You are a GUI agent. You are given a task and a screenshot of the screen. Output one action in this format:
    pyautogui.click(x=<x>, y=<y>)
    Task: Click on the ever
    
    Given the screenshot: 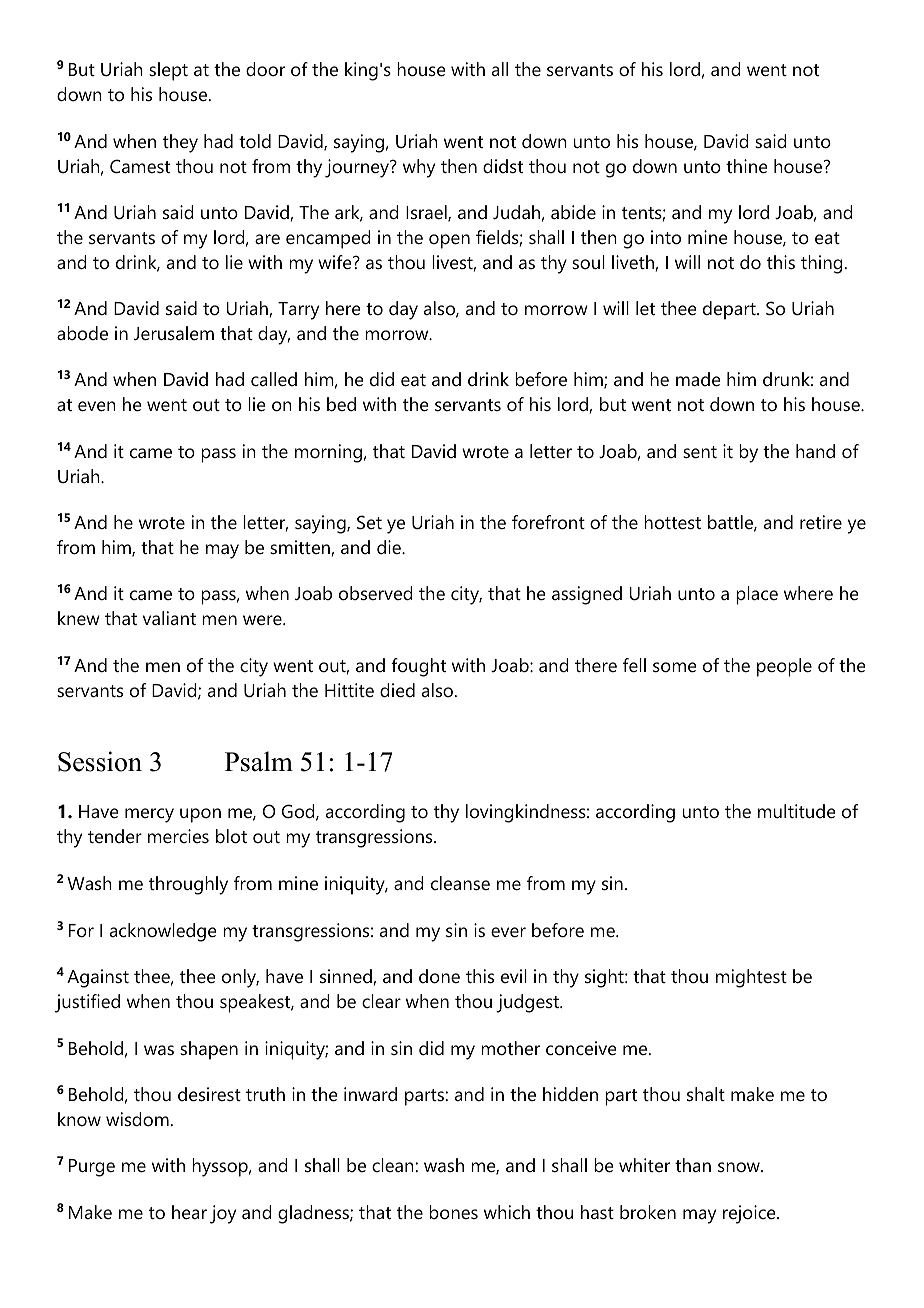 What is the action you would take?
    pyautogui.click(x=508, y=932)
